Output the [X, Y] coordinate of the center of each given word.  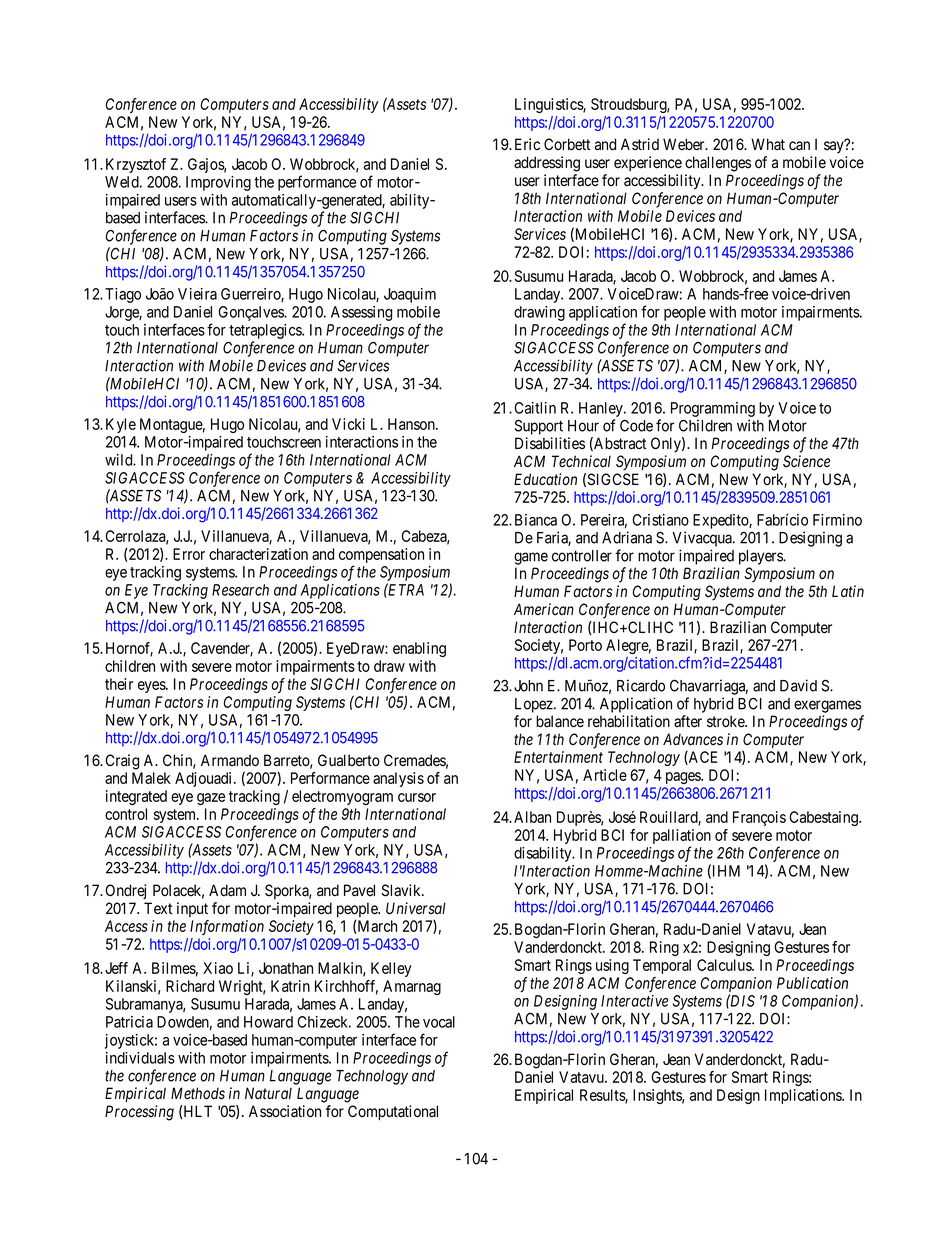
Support [539, 427]
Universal [416, 908]
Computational [393, 1112]
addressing [547, 164]
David [798, 685]
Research [240, 590]
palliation [682, 838]
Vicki [348, 424]
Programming [713, 409]
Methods [198, 1093]
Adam [227, 890]
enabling [419, 649]
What [768, 144]
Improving [218, 183]
